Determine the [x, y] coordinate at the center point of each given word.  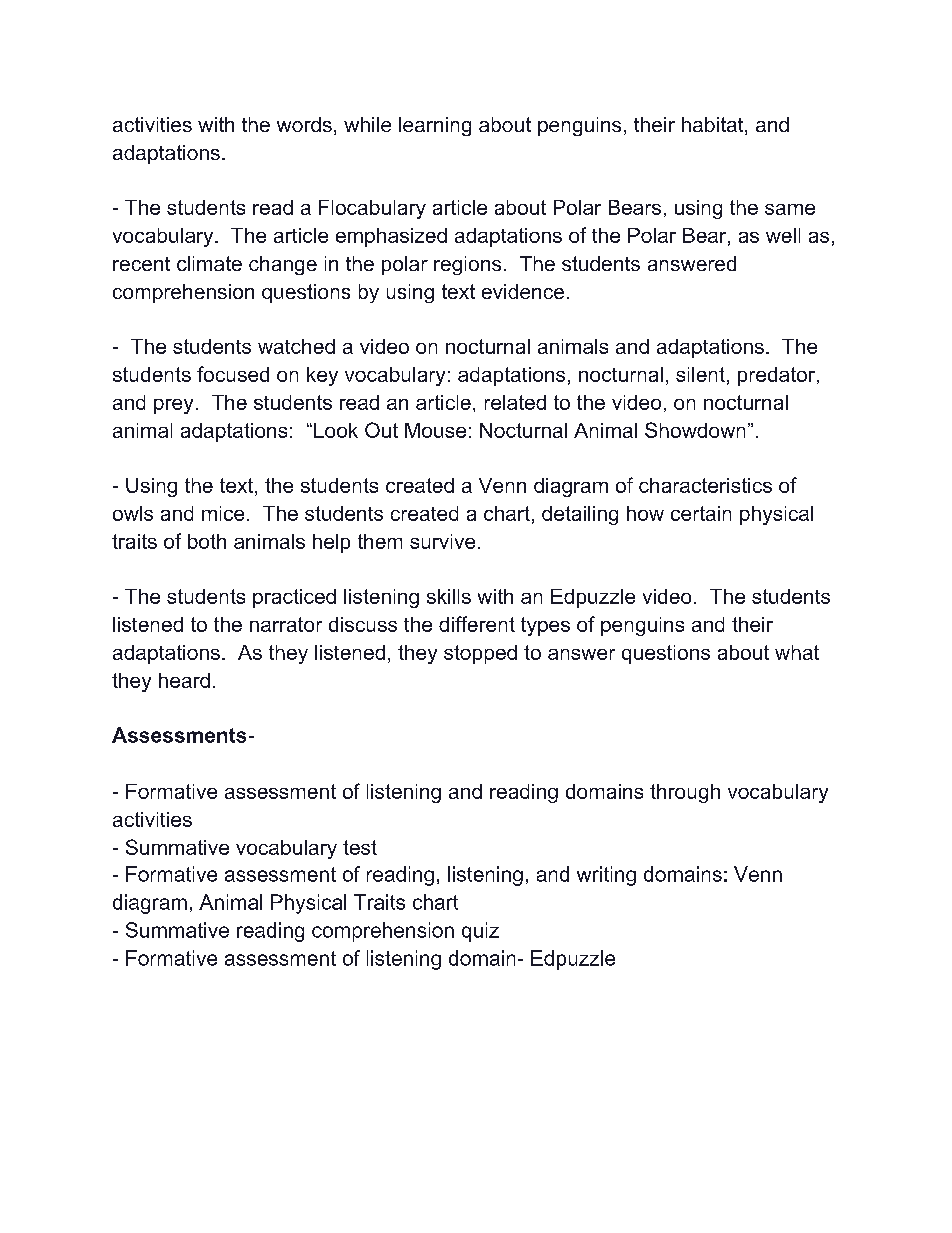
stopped [480, 654]
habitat [712, 124]
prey [173, 406]
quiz [480, 932]
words [304, 124]
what [797, 652]
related [515, 402]
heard [184, 680]
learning [435, 126]
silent [700, 374]
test [360, 847]
